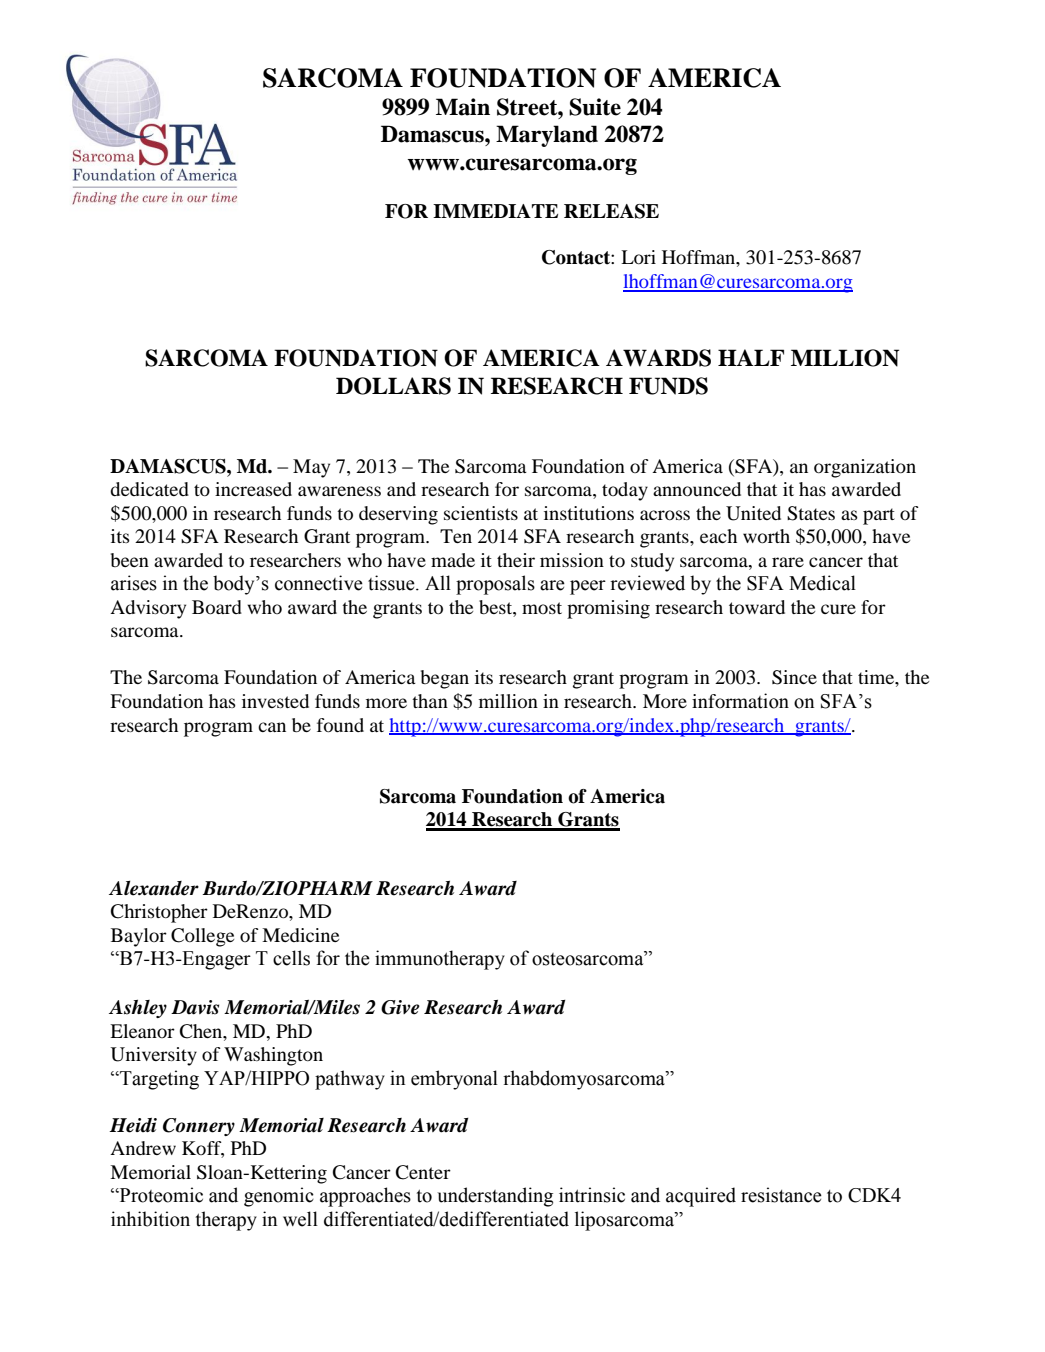  What do you see at coordinates (463, 107) in the screenshot?
I see `Main` at bounding box center [463, 107].
